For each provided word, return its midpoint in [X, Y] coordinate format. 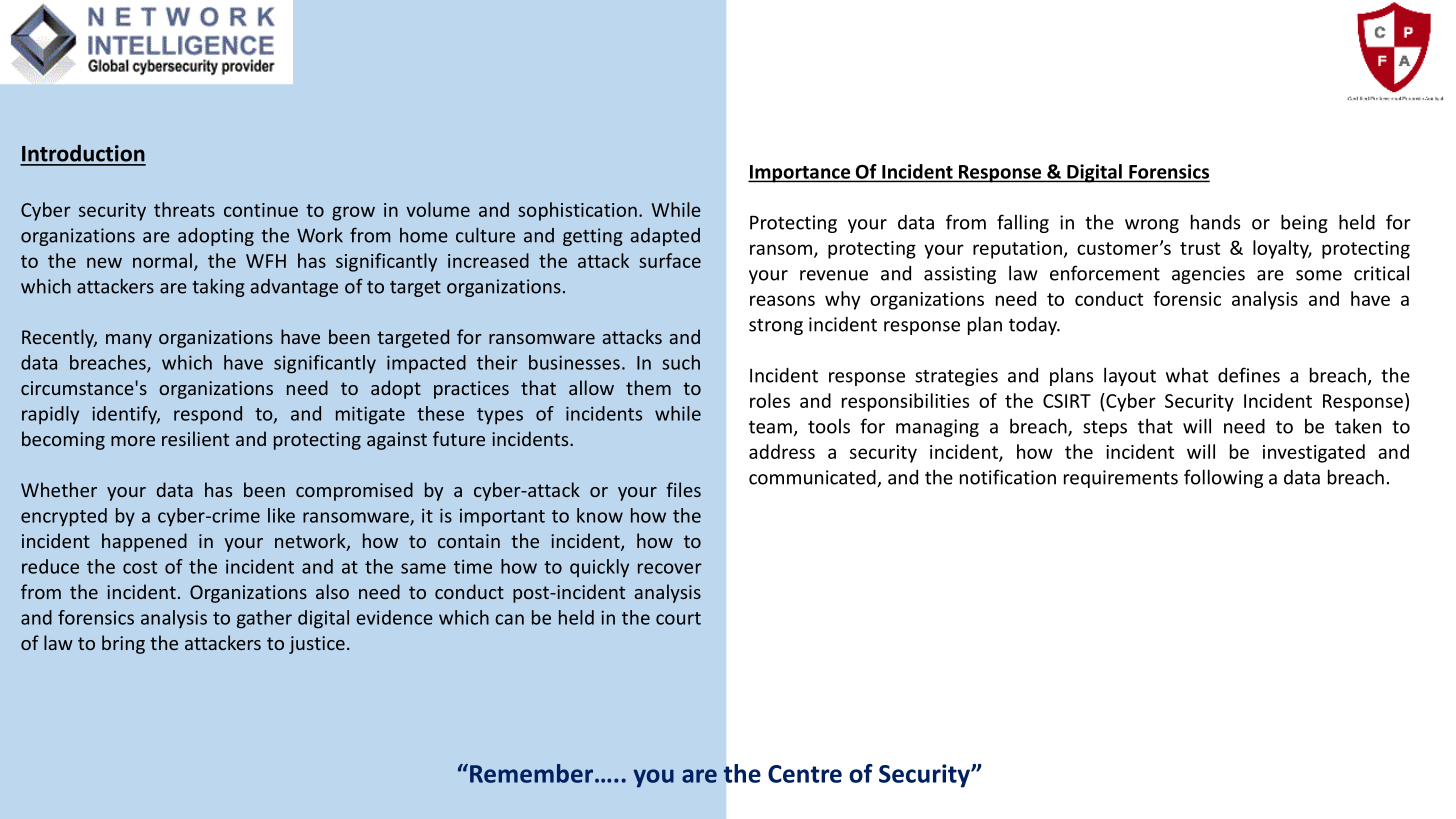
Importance [800, 174]
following [1223, 478]
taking [218, 288]
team [770, 427]
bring [123, 644]
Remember [533, 773]
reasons [782, 300]
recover [670, 568]
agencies [1208, 275]
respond [208, 415]
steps [1105, 429]
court [678, 618]
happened [144, 542]
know [600, 515]
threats [184, 209]
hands [1215, 222]
